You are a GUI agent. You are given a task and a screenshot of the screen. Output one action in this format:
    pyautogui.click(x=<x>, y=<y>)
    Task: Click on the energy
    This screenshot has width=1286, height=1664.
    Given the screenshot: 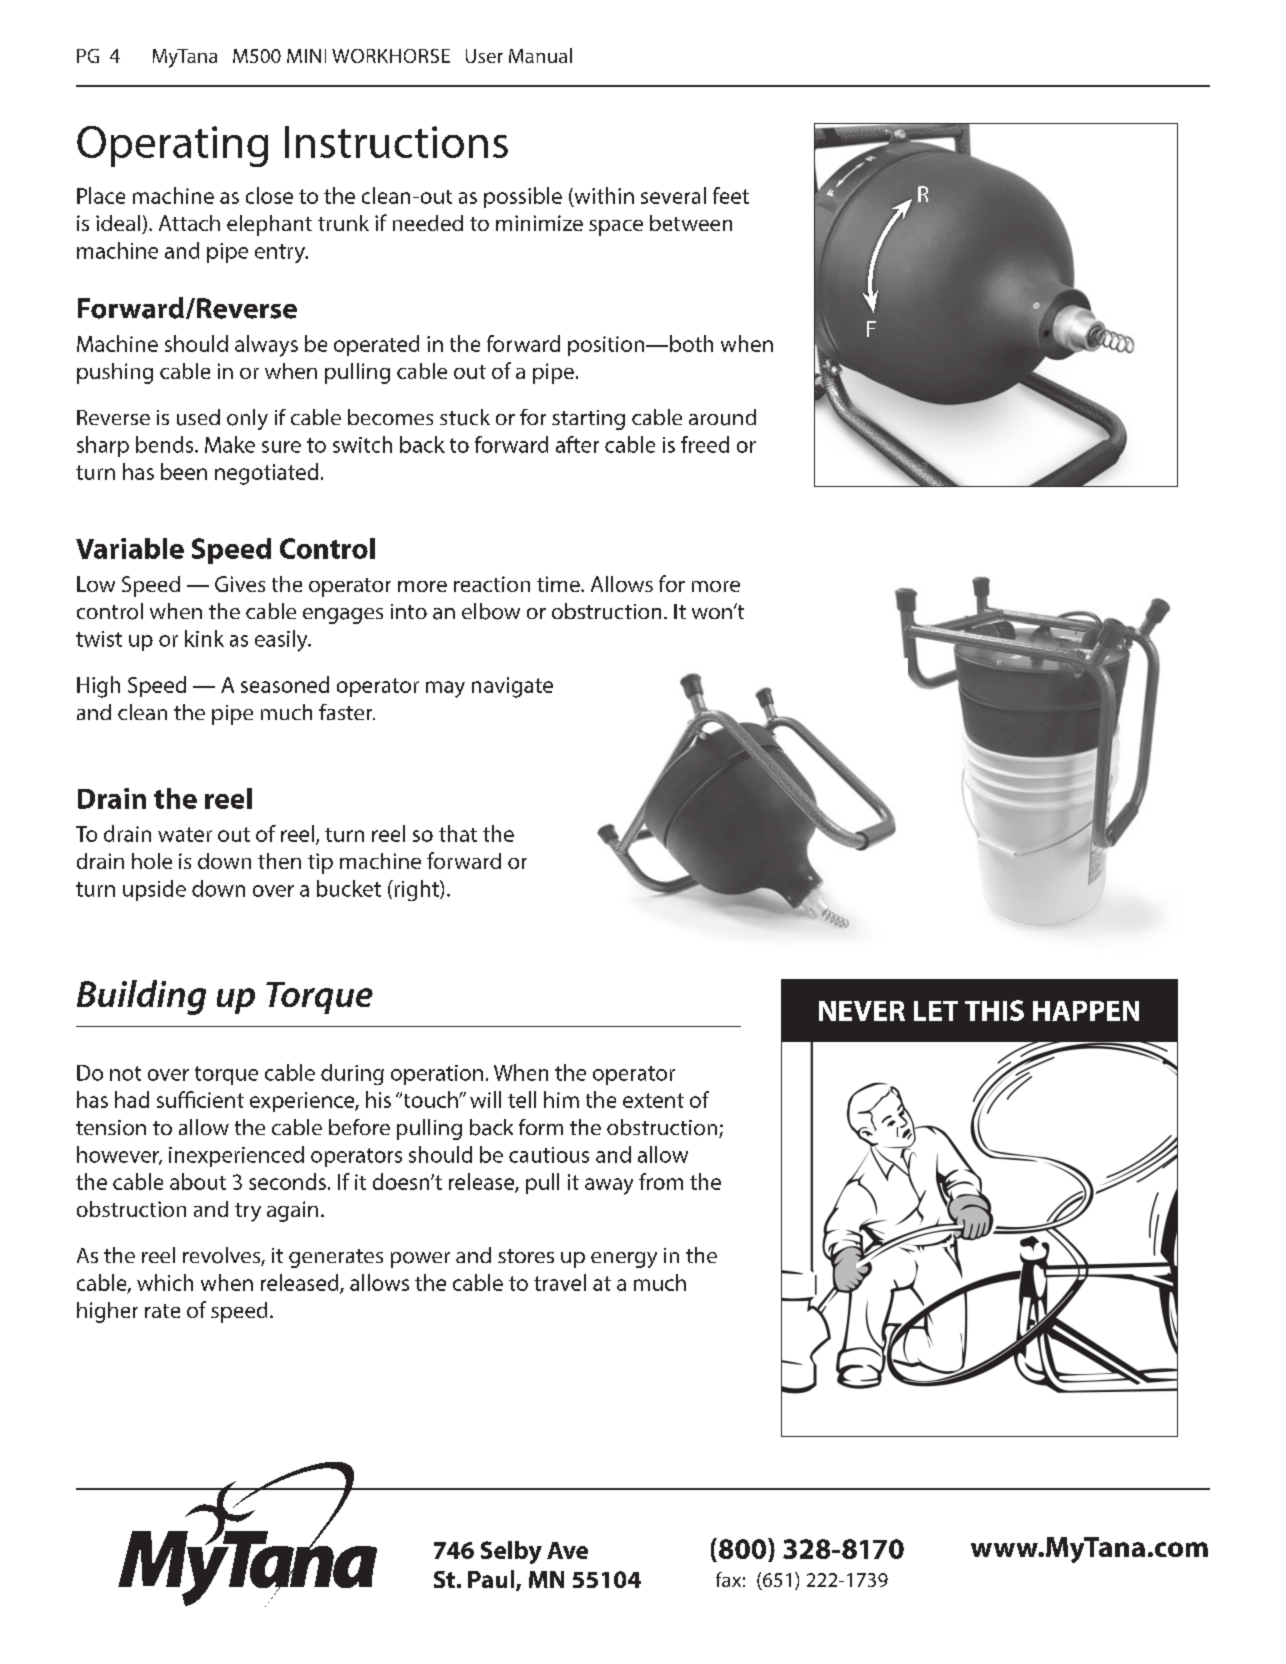 What is the action you would take?
    pyautogui.click(x=624, y=1260)
